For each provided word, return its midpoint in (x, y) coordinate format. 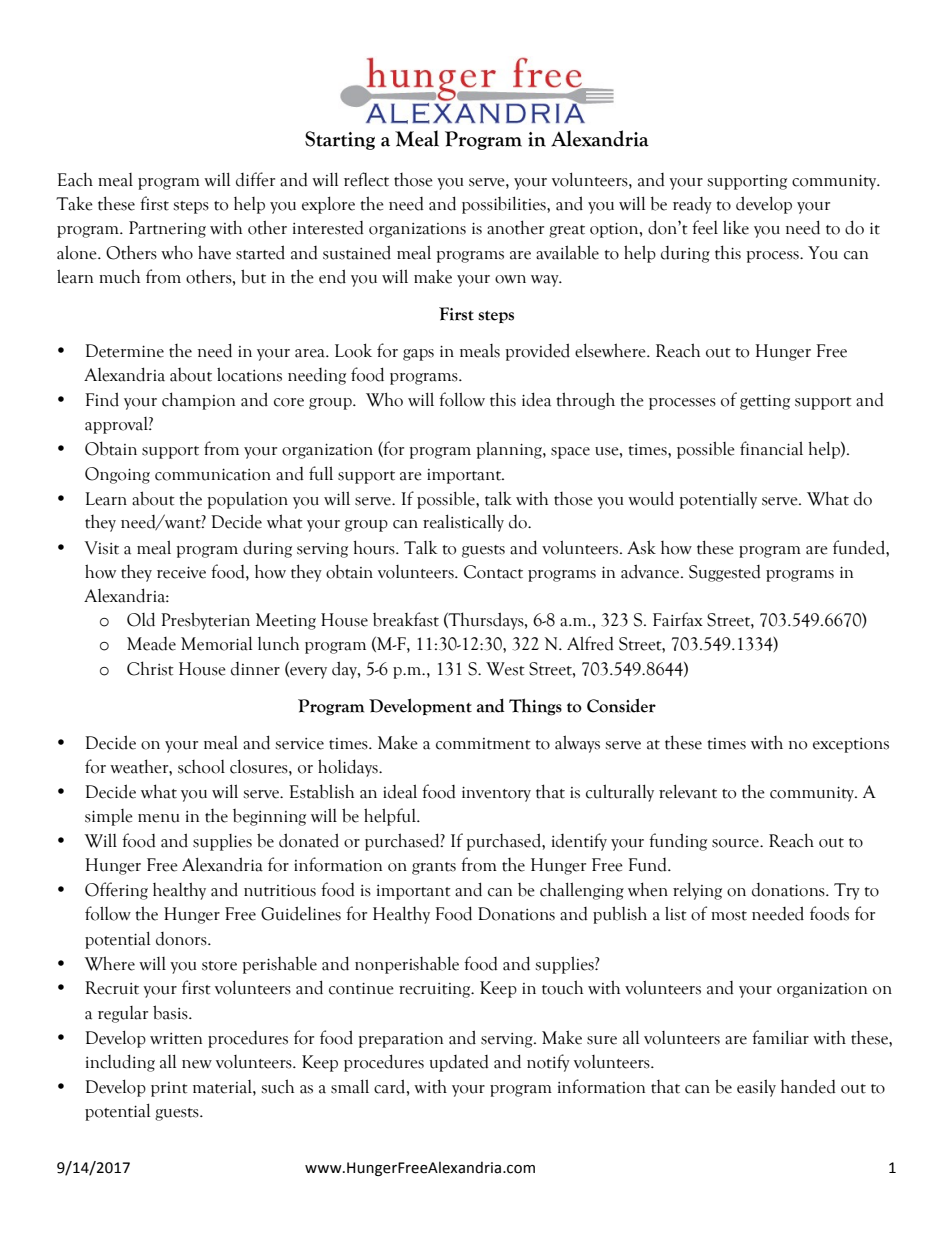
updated (459, 1063)
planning (510, 450)
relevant (688, 791)
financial (771, 448)
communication (213, 474)
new (197, 1064)
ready (692, 205)
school (201, 767)
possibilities (505, 205)
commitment (483, 744)
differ (255, 179)
